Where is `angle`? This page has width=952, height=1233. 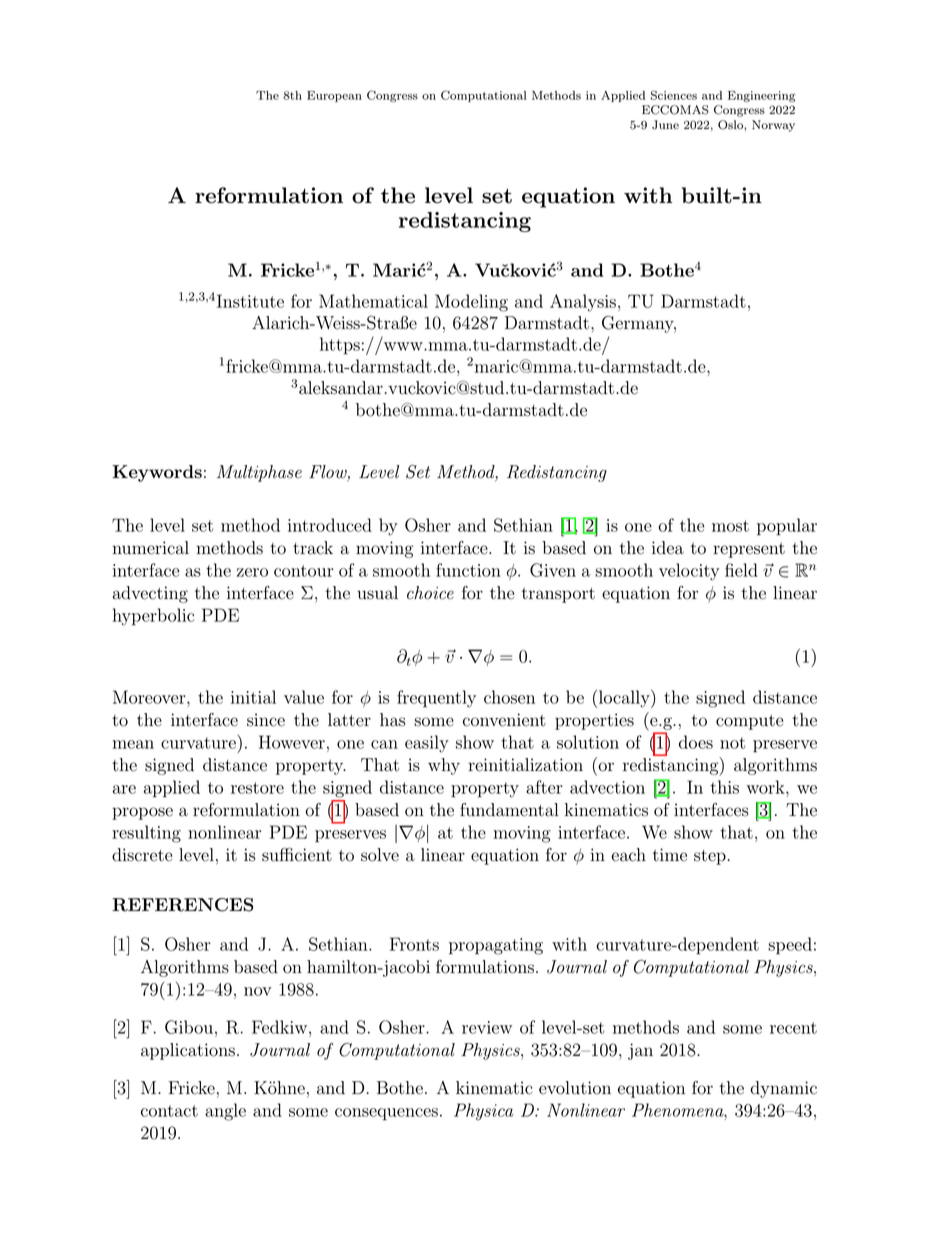
angle is located at coordinates (225, 1112).
